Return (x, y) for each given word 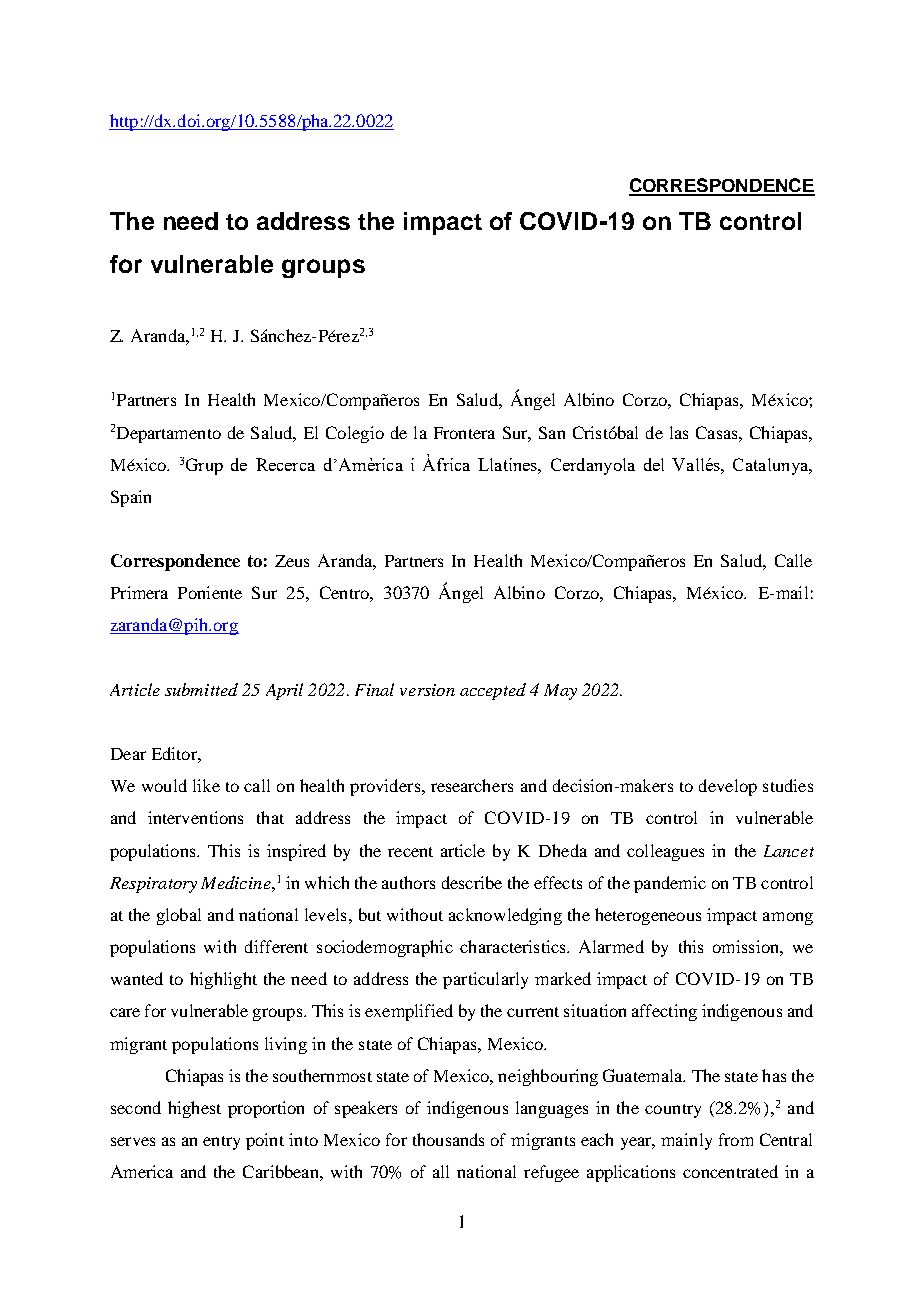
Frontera (464, 433)
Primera (139, 592)
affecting (664, 1012)
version (427, 690)
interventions (195, 817)
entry (221, 1143)
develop (728, 787)
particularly (485, 980)
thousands (448, 1139)
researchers (472, 785)
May (560, 692)
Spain (131, 498)
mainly (686, 1141)
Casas (718, 432)
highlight (223, 980)
